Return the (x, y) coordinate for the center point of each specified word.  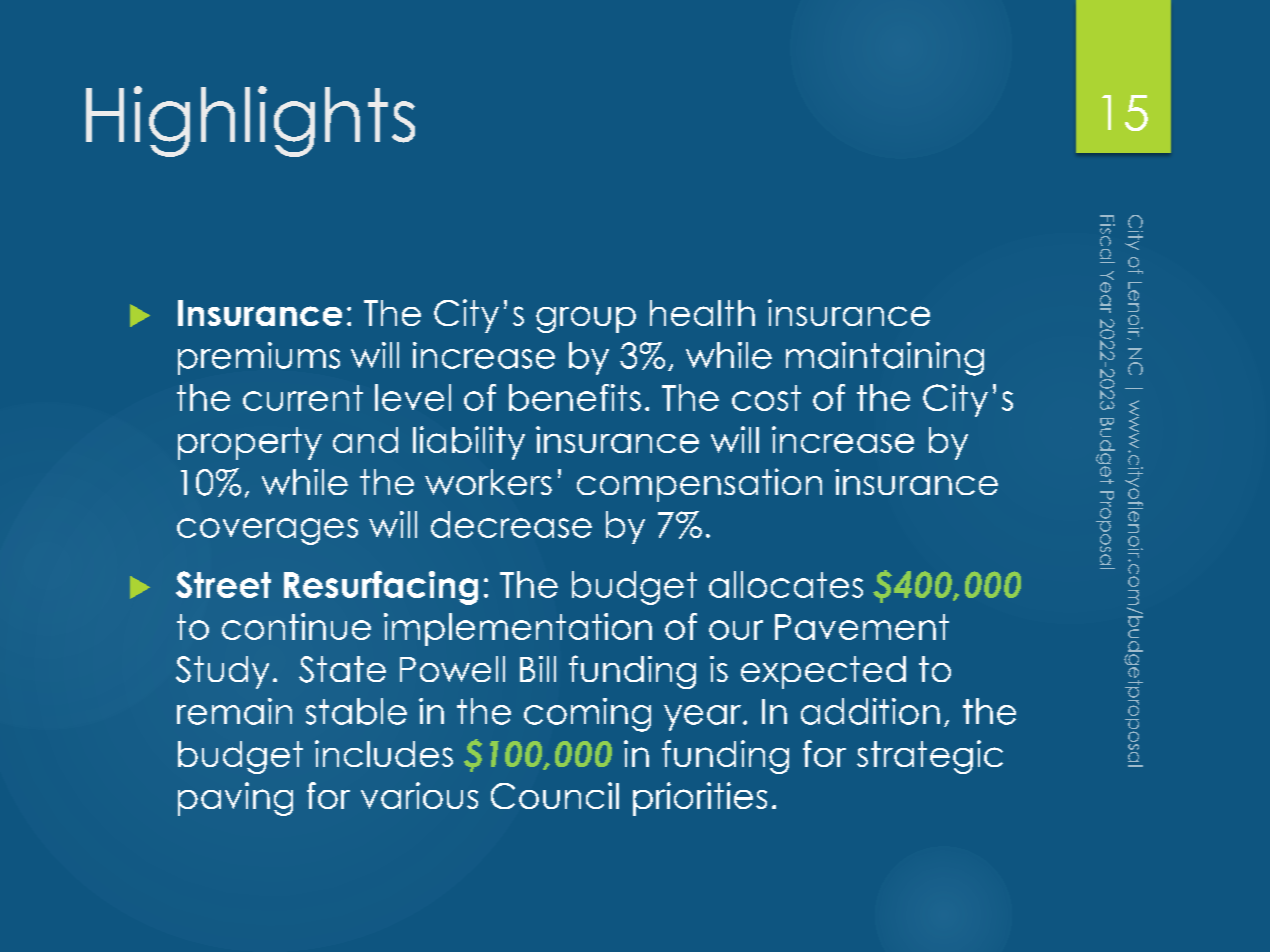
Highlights (250, 121)
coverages (267, 531)
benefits (575, 397)
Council (555, 795)
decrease (511, 524)
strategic (930, 757)
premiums (259, 358)
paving (235, 799)
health (702, 313)
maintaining (885, 359)
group (586, 319)
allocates (786, 584)
